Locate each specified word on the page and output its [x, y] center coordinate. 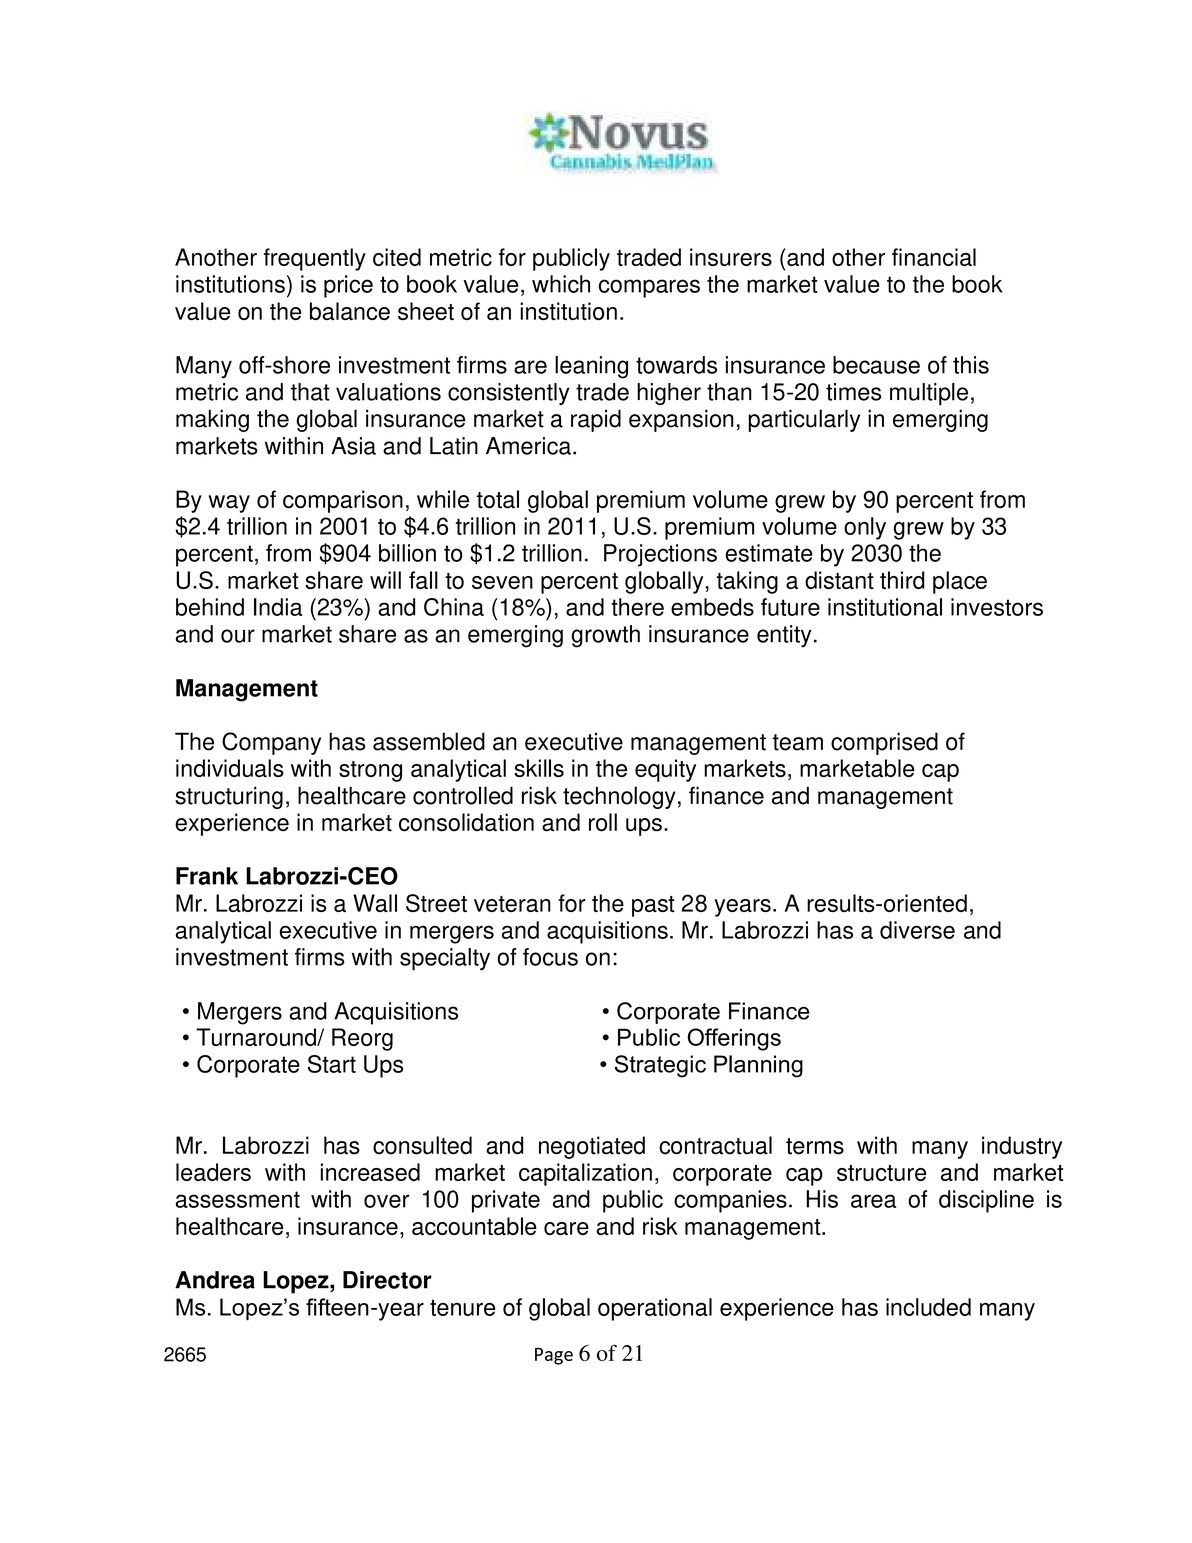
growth [605, 636]
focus [550, 957]
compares [649, 288]
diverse [917, 930]
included [928, 1307]
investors [997, 607]
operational [655, 1309]
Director [387, 1280]
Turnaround [257, 1037]
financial [934, 257]
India [278, 607]
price [348, 286]
